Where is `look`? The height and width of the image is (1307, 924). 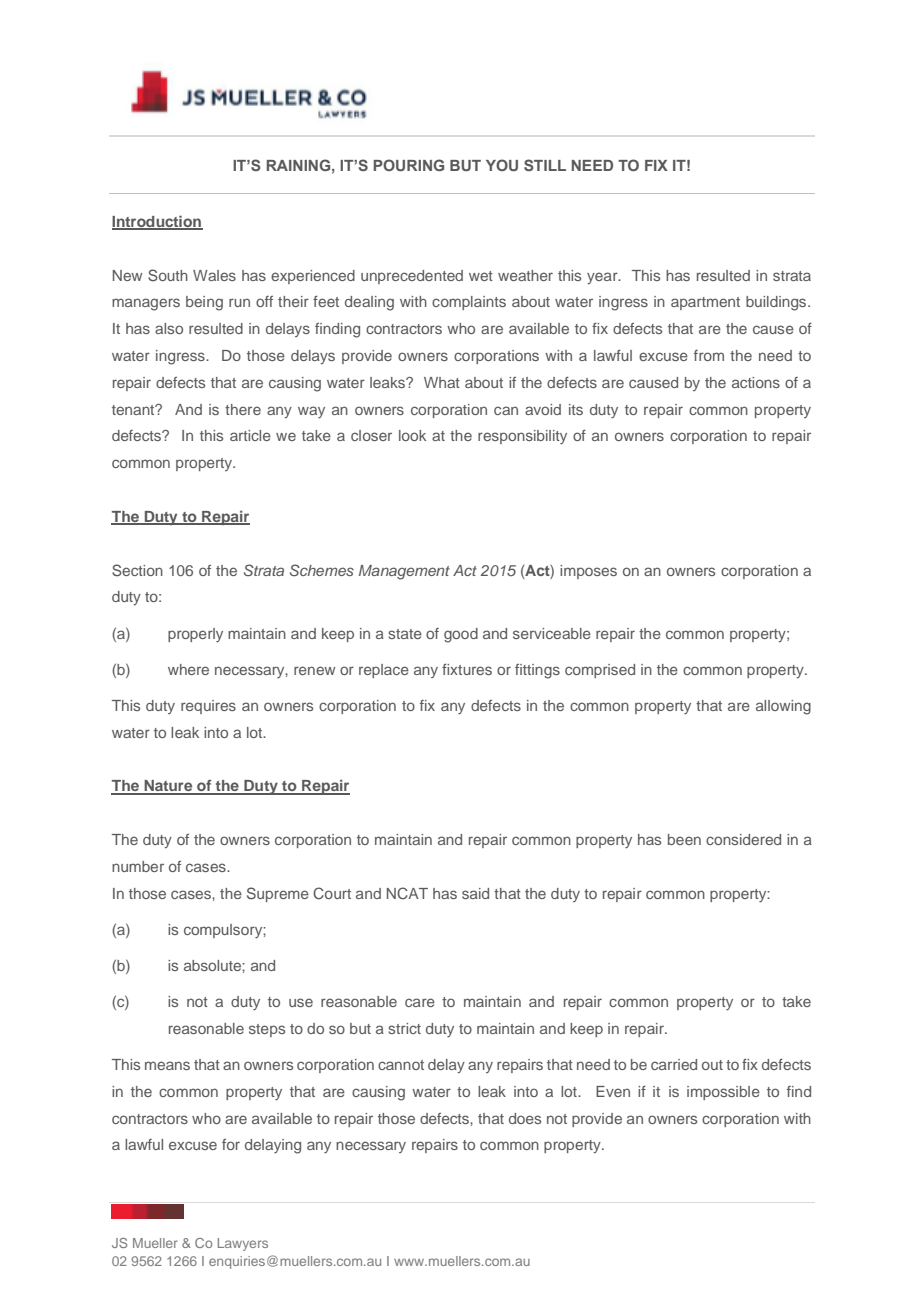
look is located at coordinates (412, 435).
